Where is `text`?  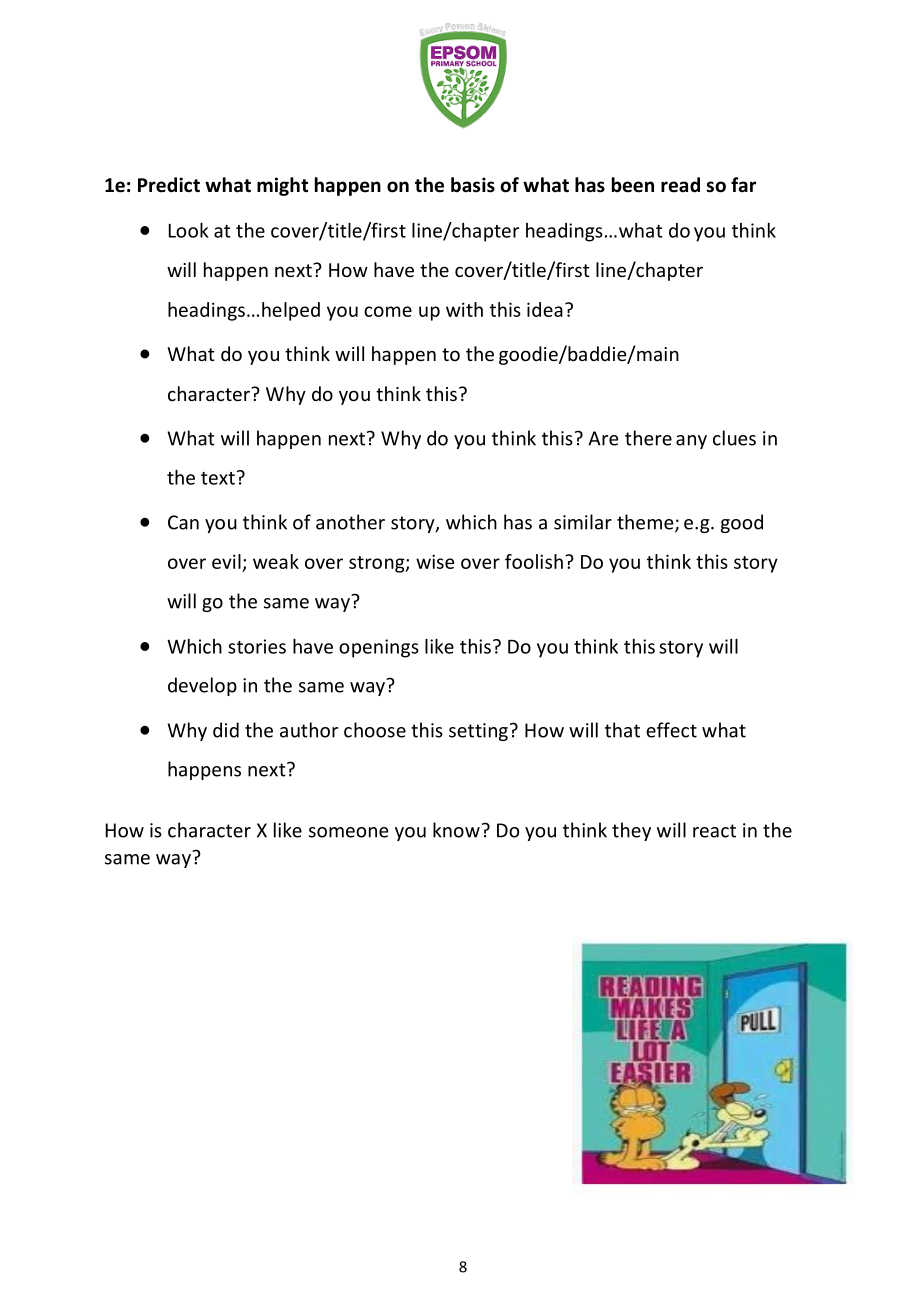 text is located at coordinates (218, 478).
